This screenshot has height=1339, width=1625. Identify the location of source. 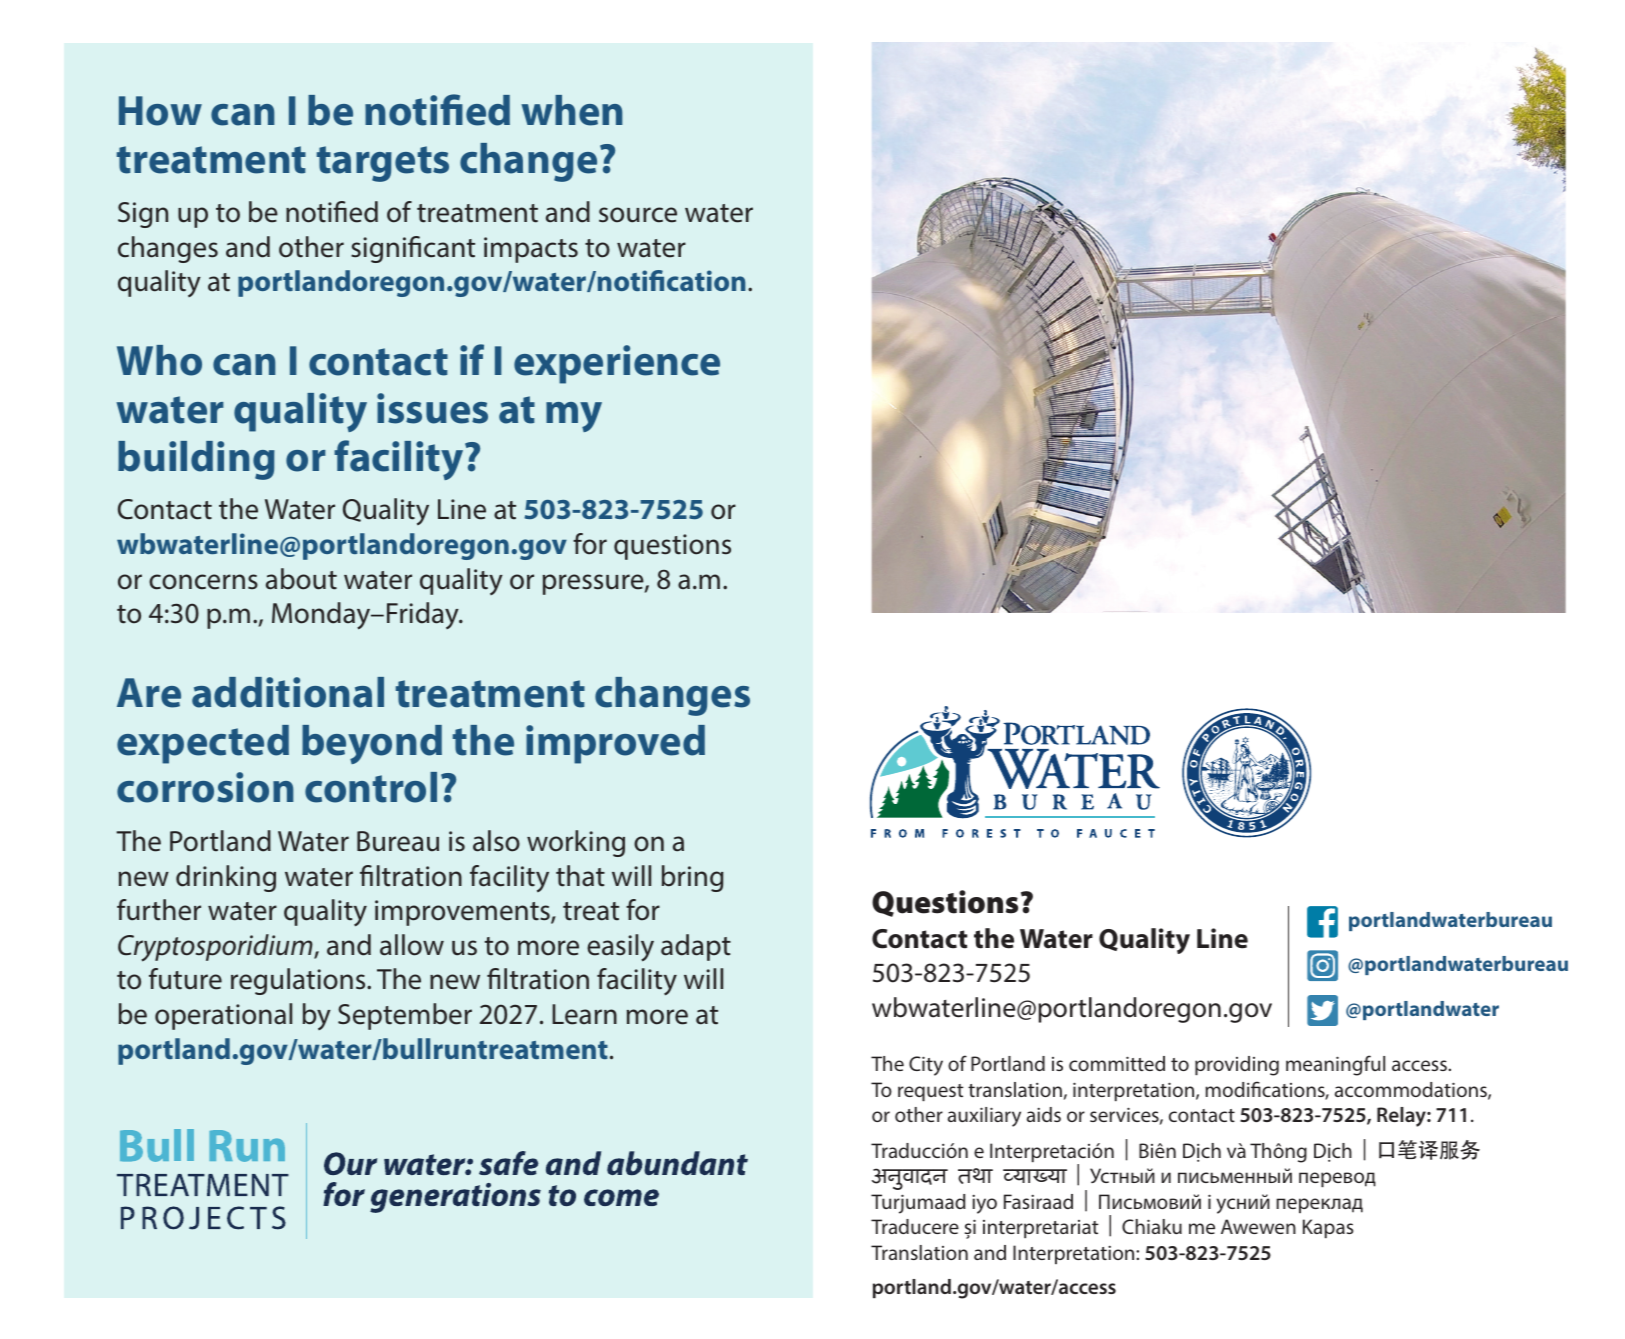
(638, 215).
